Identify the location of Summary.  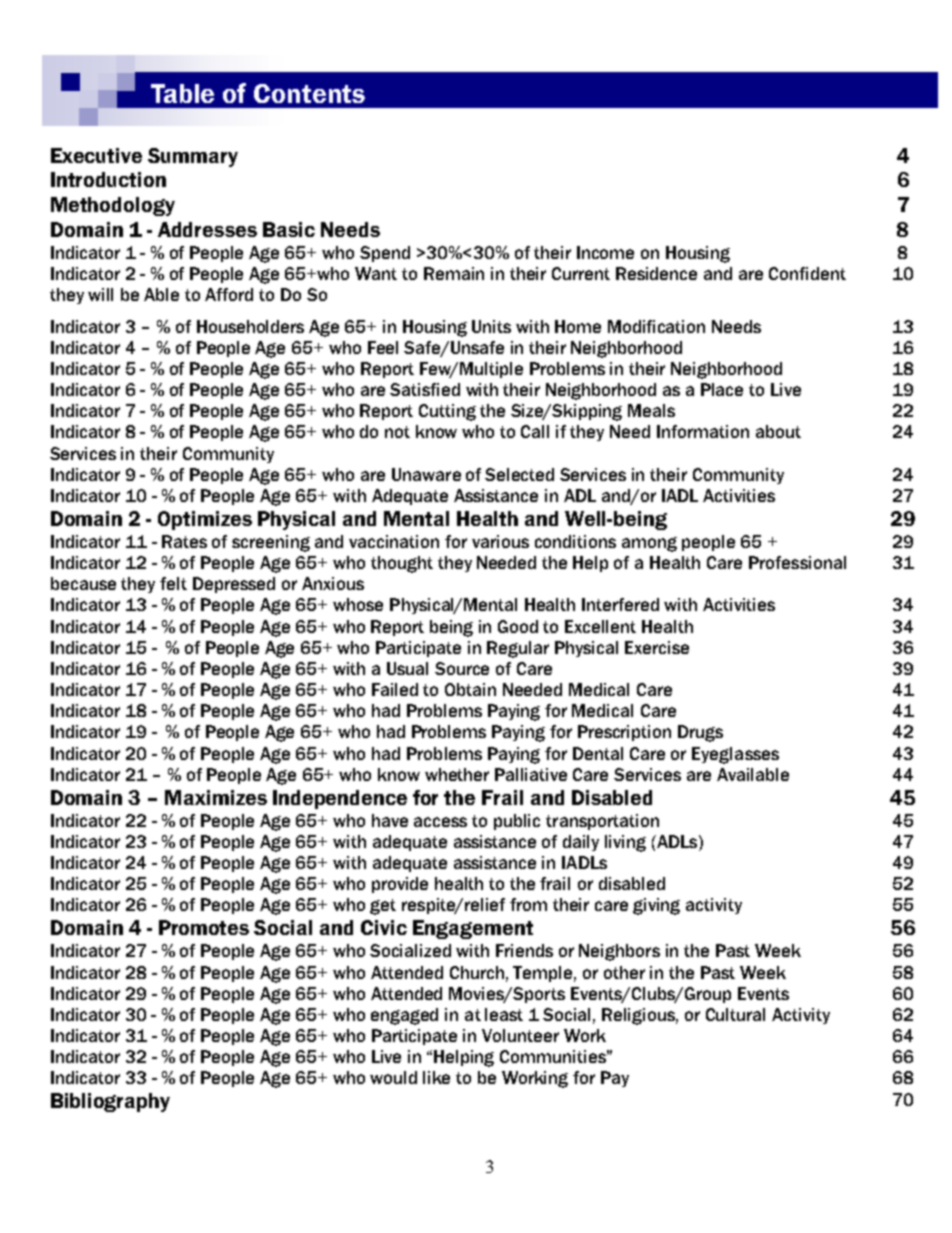
(193, 157).
